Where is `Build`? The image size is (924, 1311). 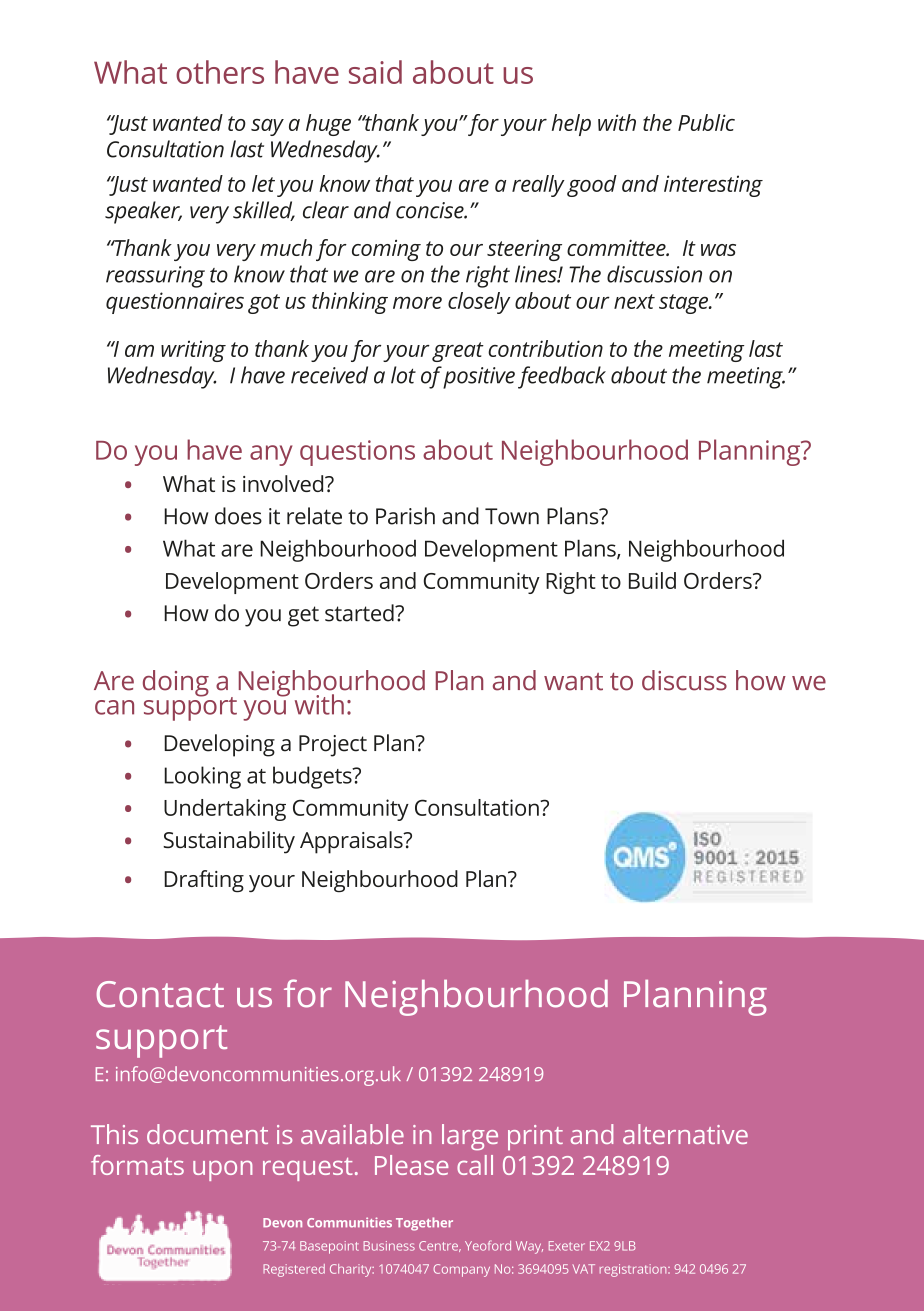 Build is located at coordinates (652, 580).
